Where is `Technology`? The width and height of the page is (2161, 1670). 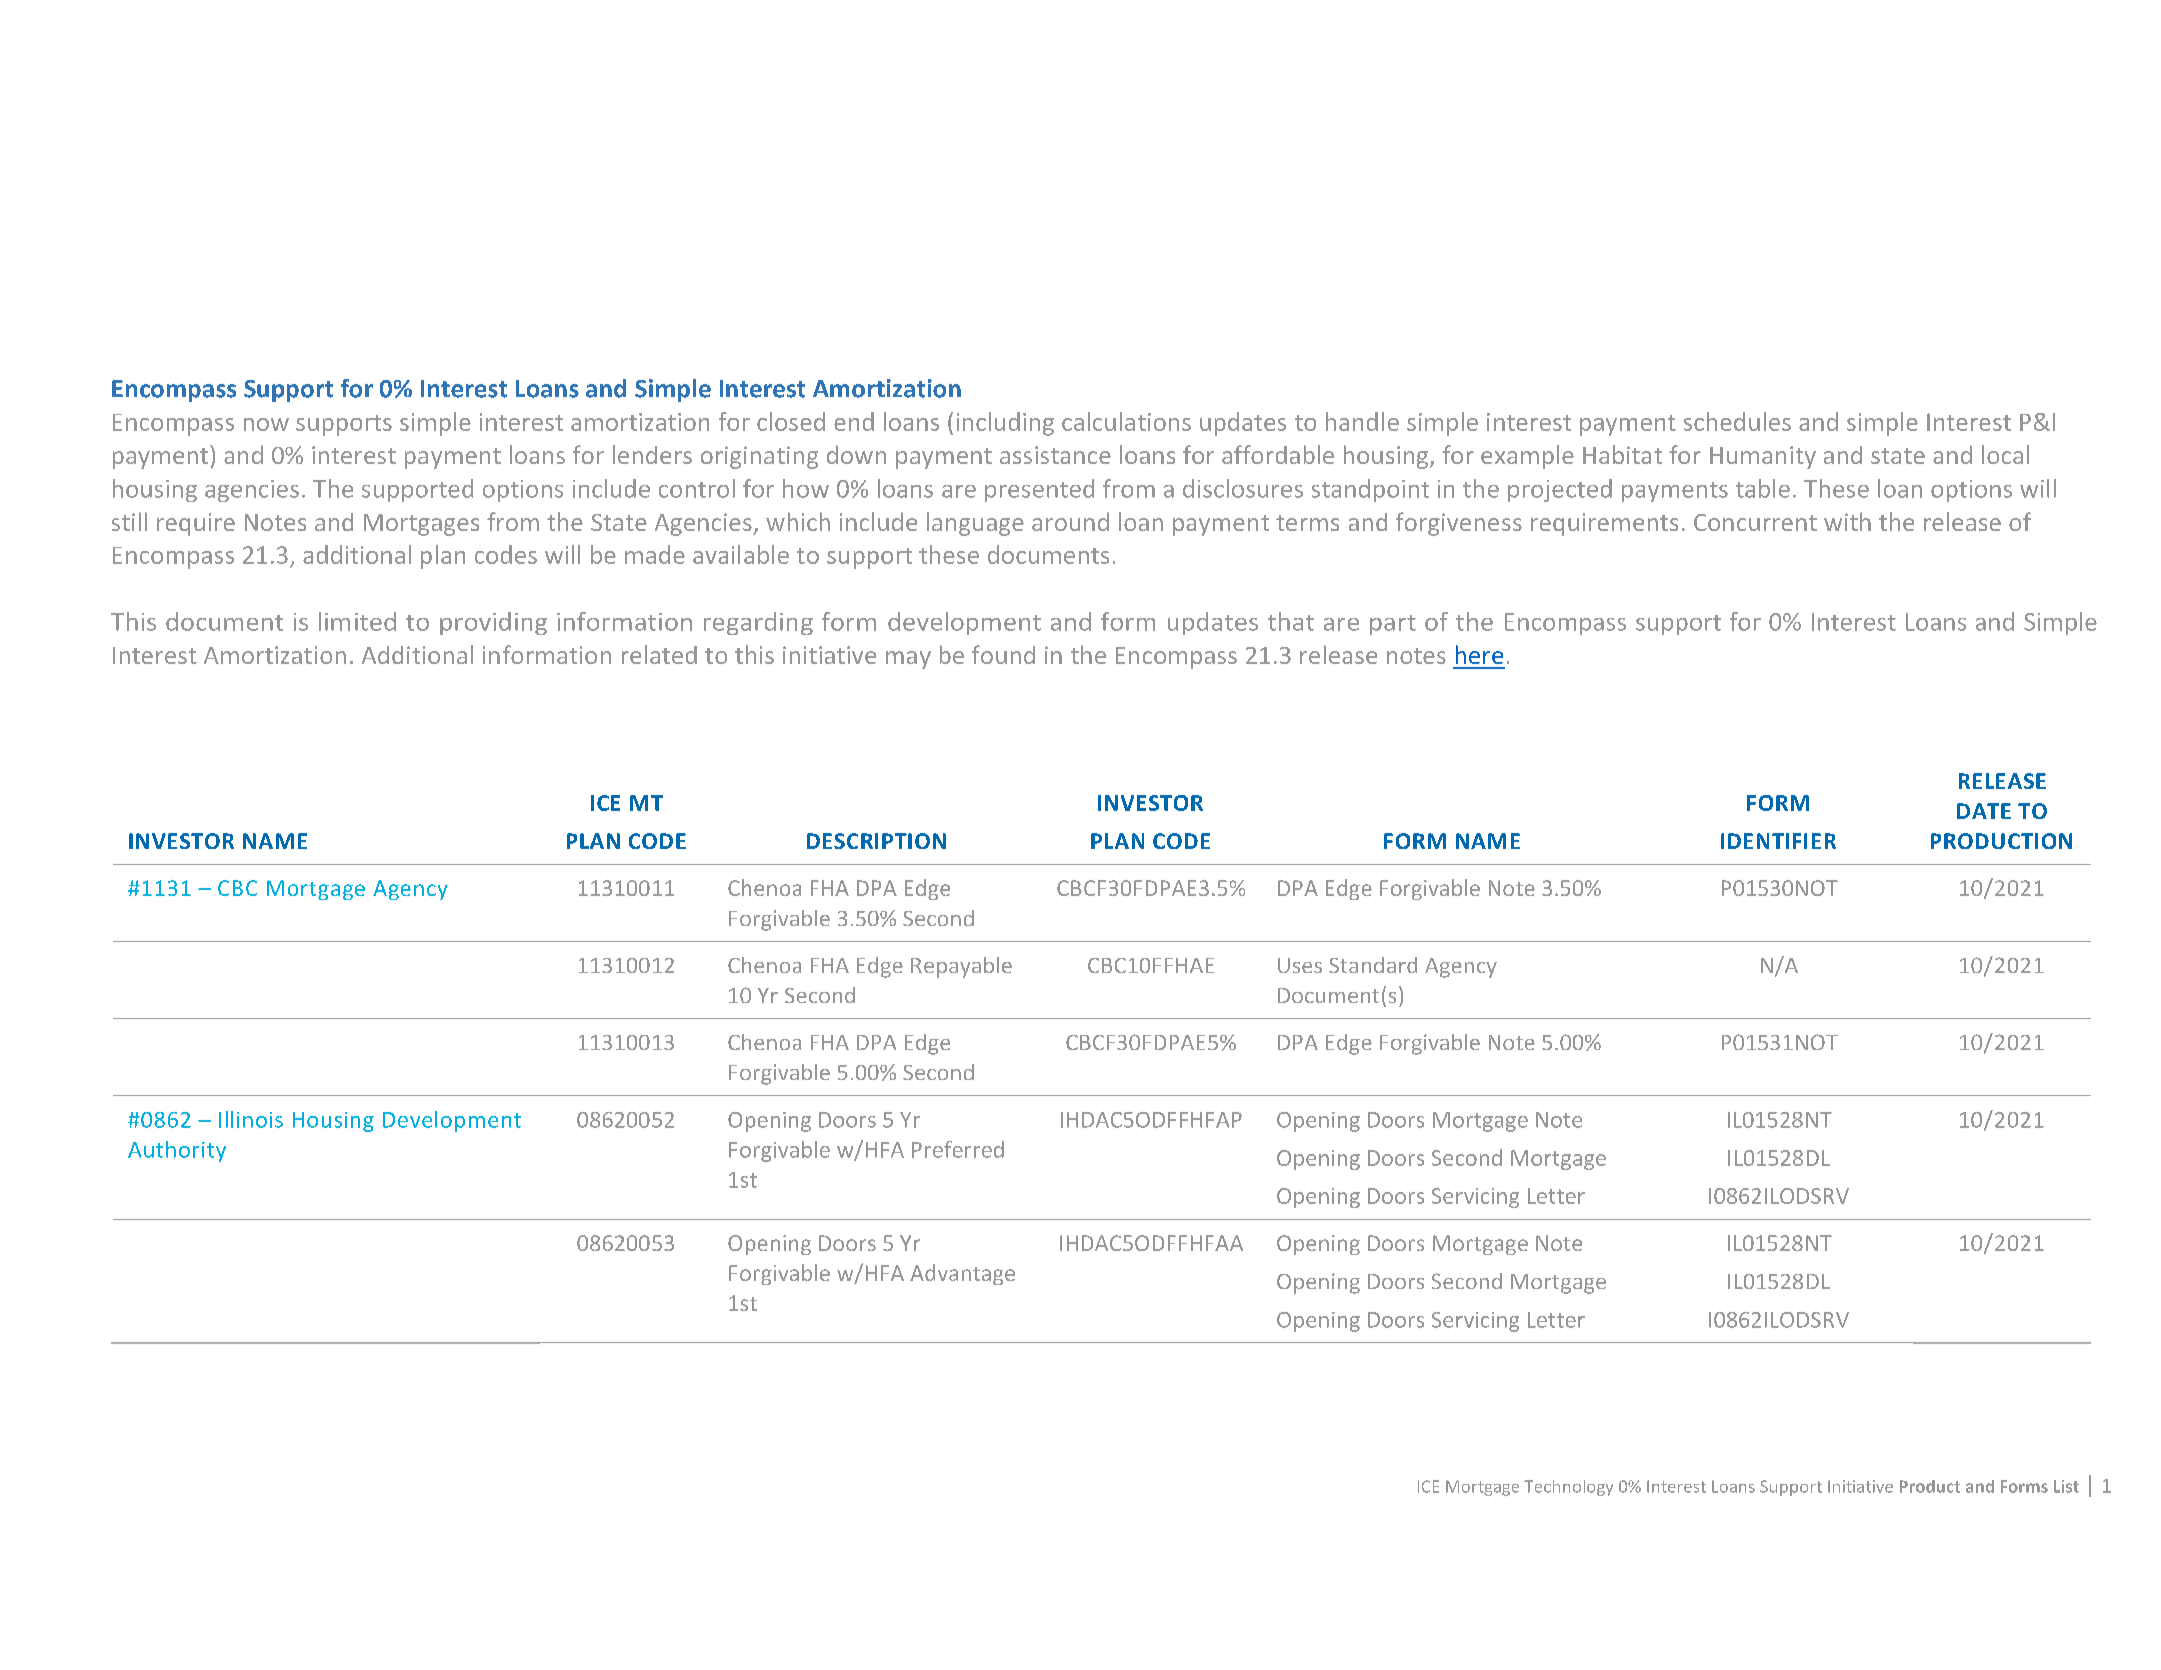 Technology is located at coordinates (1568, 1488).
